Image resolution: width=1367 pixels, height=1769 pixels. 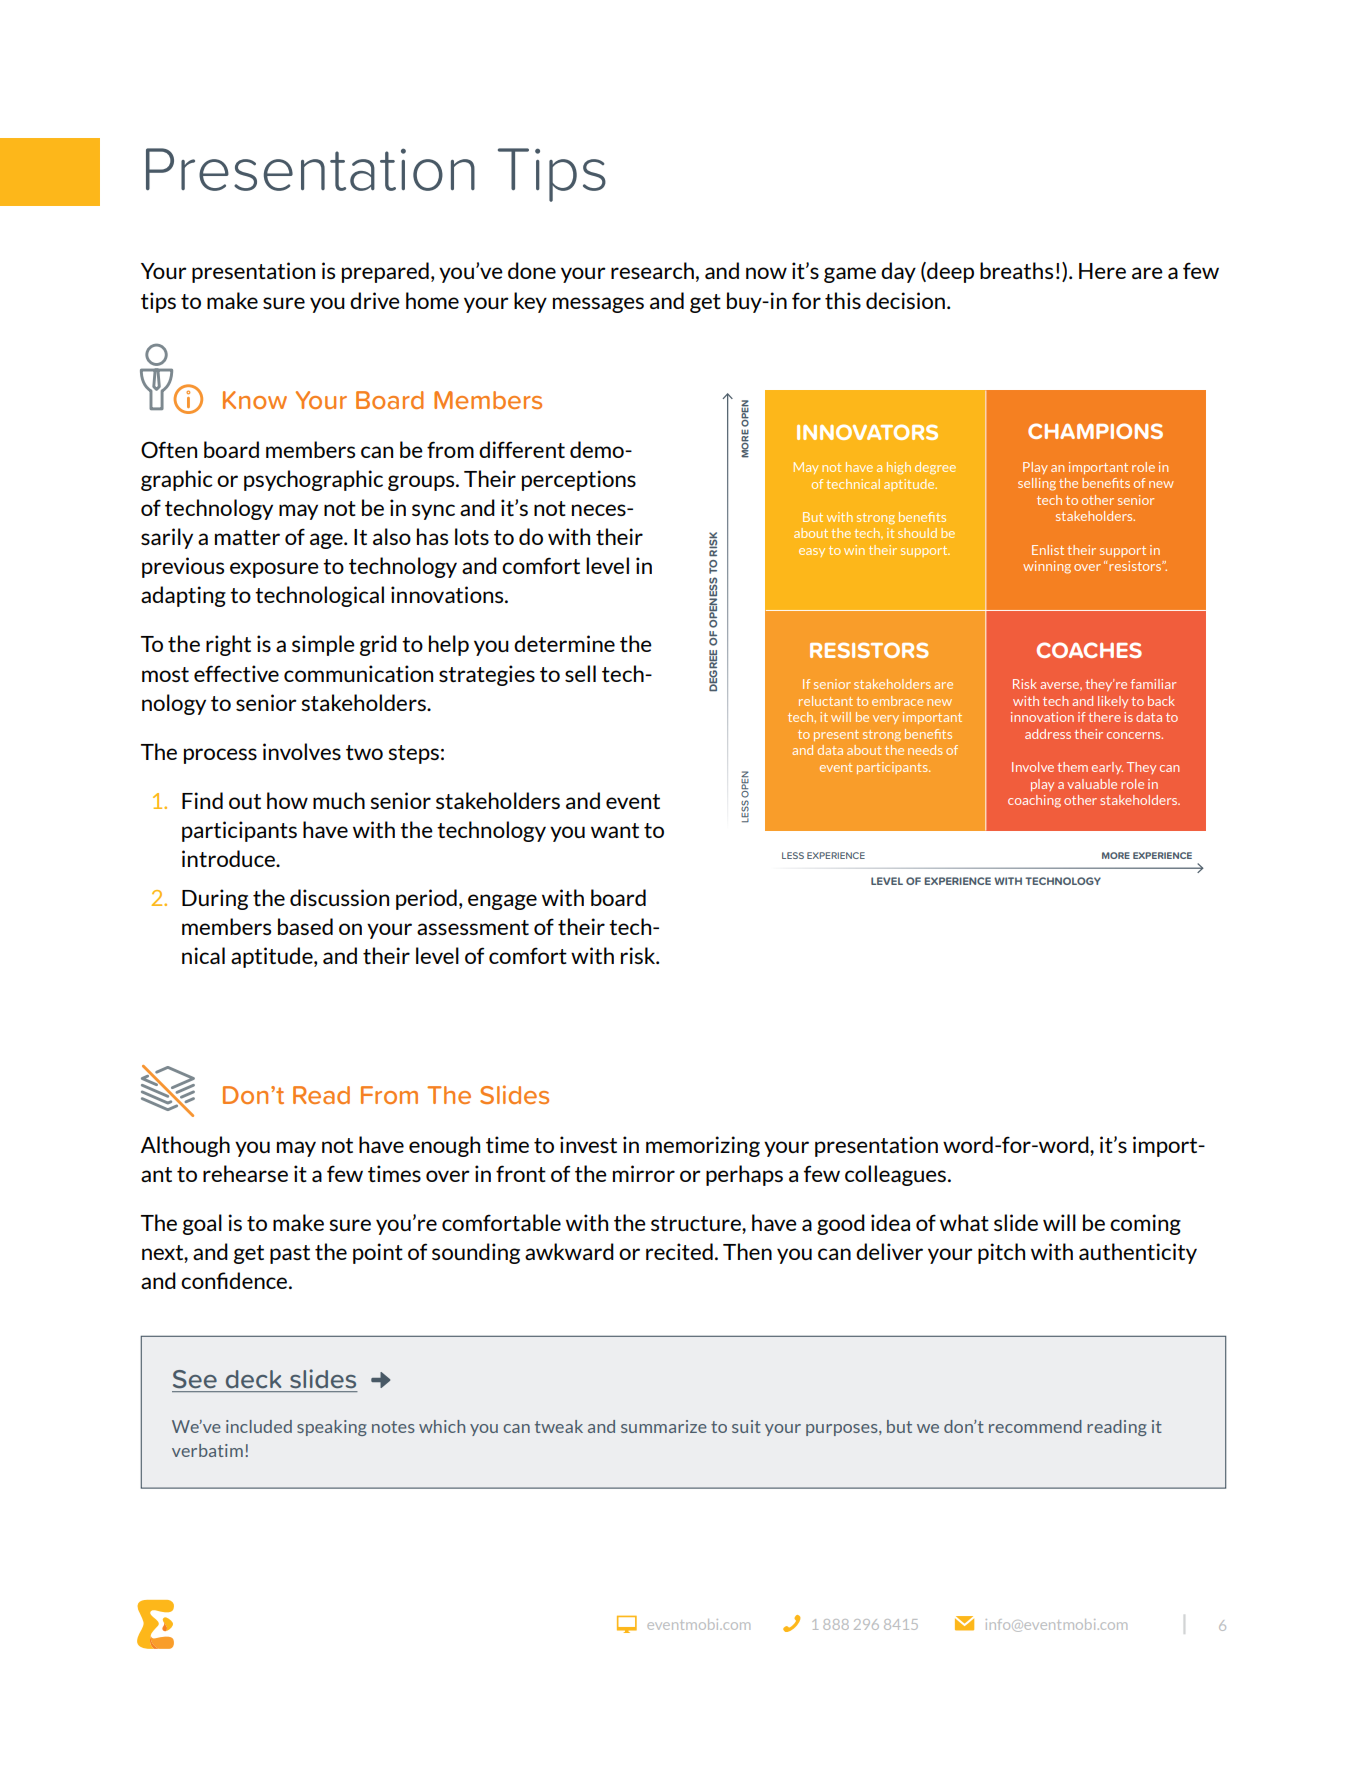 I want to click on colleagues, so click(x=897, y=1175).
